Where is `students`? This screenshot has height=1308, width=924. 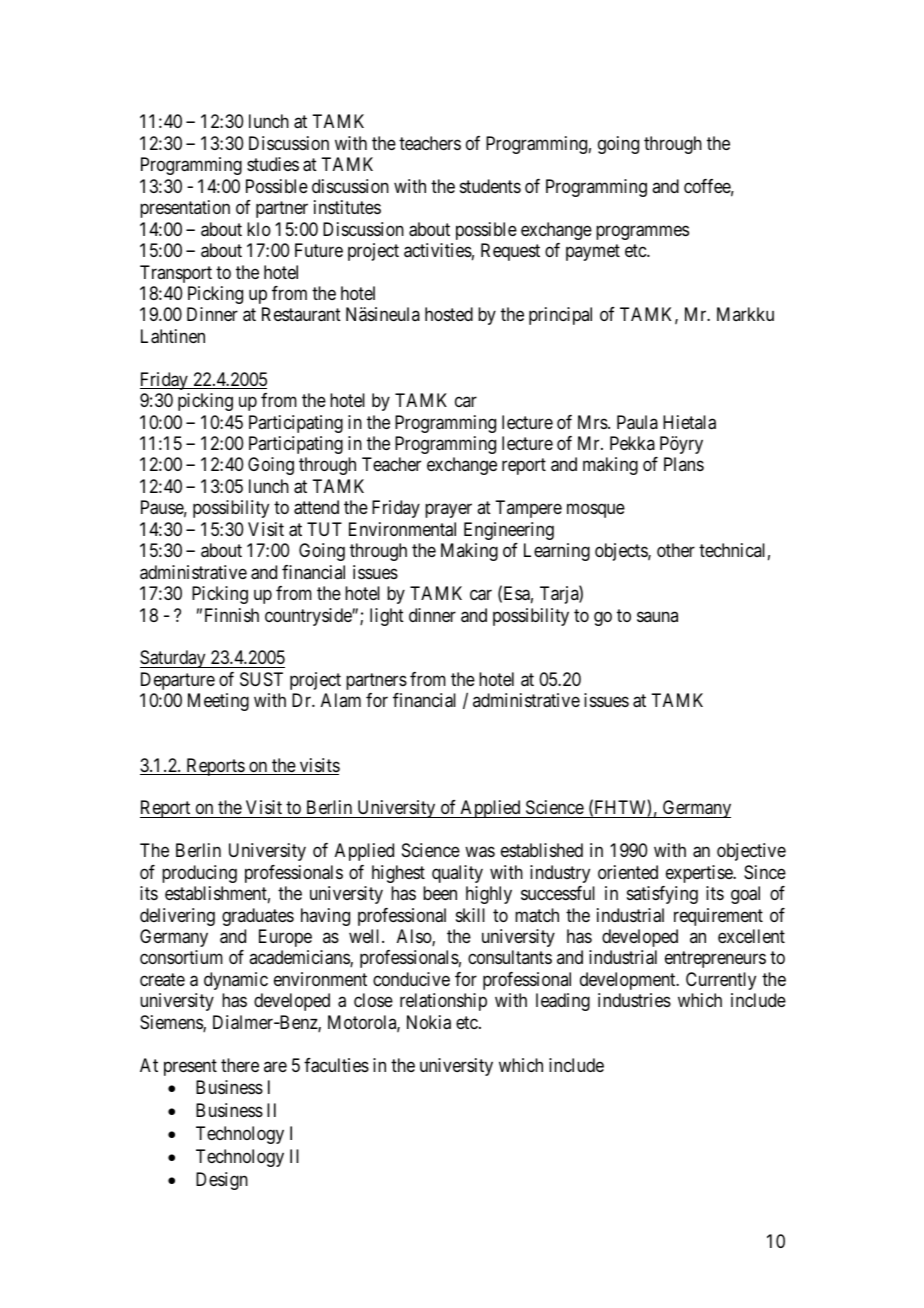
students is located at coordinates (490, 186).
